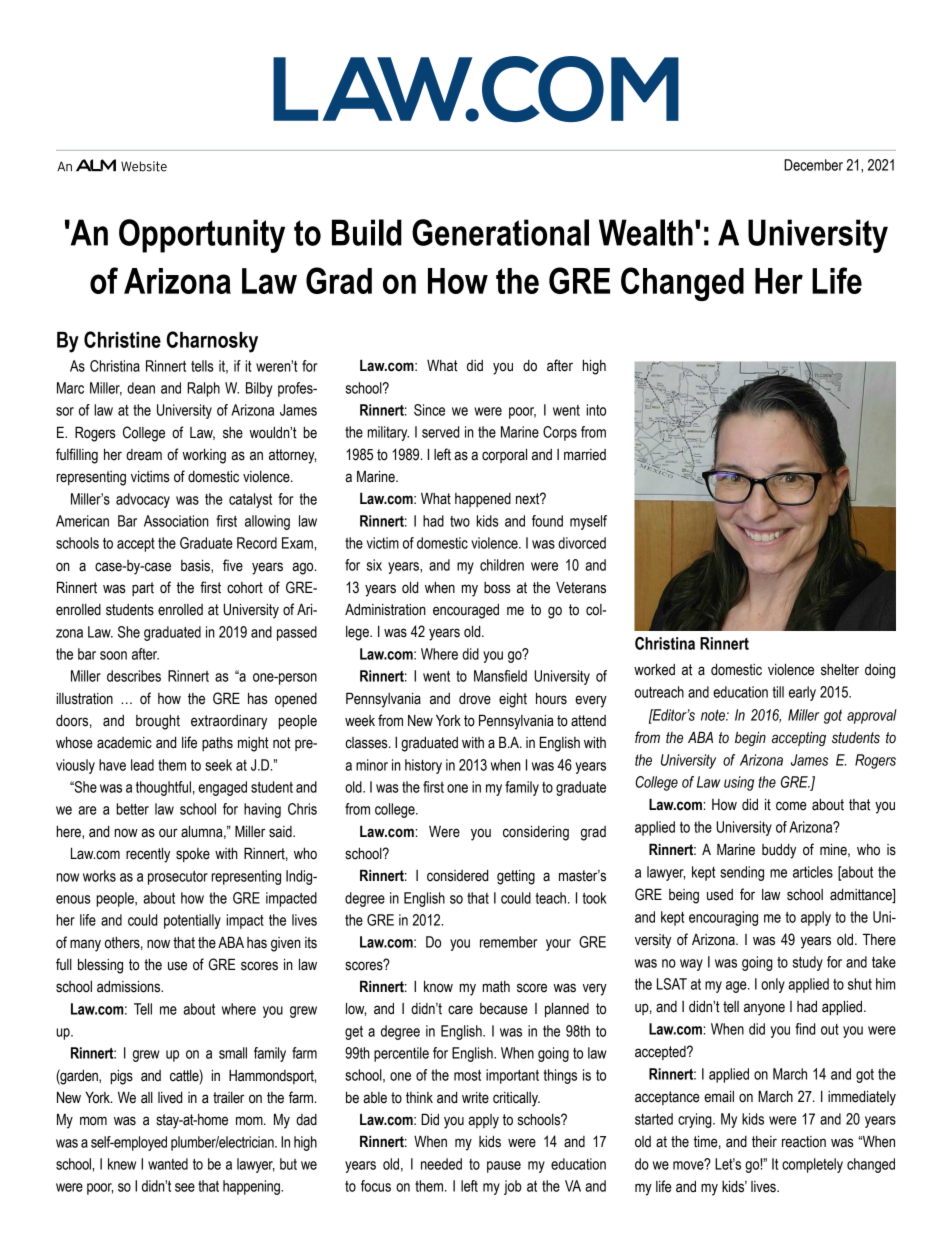 Image resolution: width=952 pixels, height=1233 pixels. Describe the element at coordinates (192, 921) in the screenshot. I see `potentially` at that location.
